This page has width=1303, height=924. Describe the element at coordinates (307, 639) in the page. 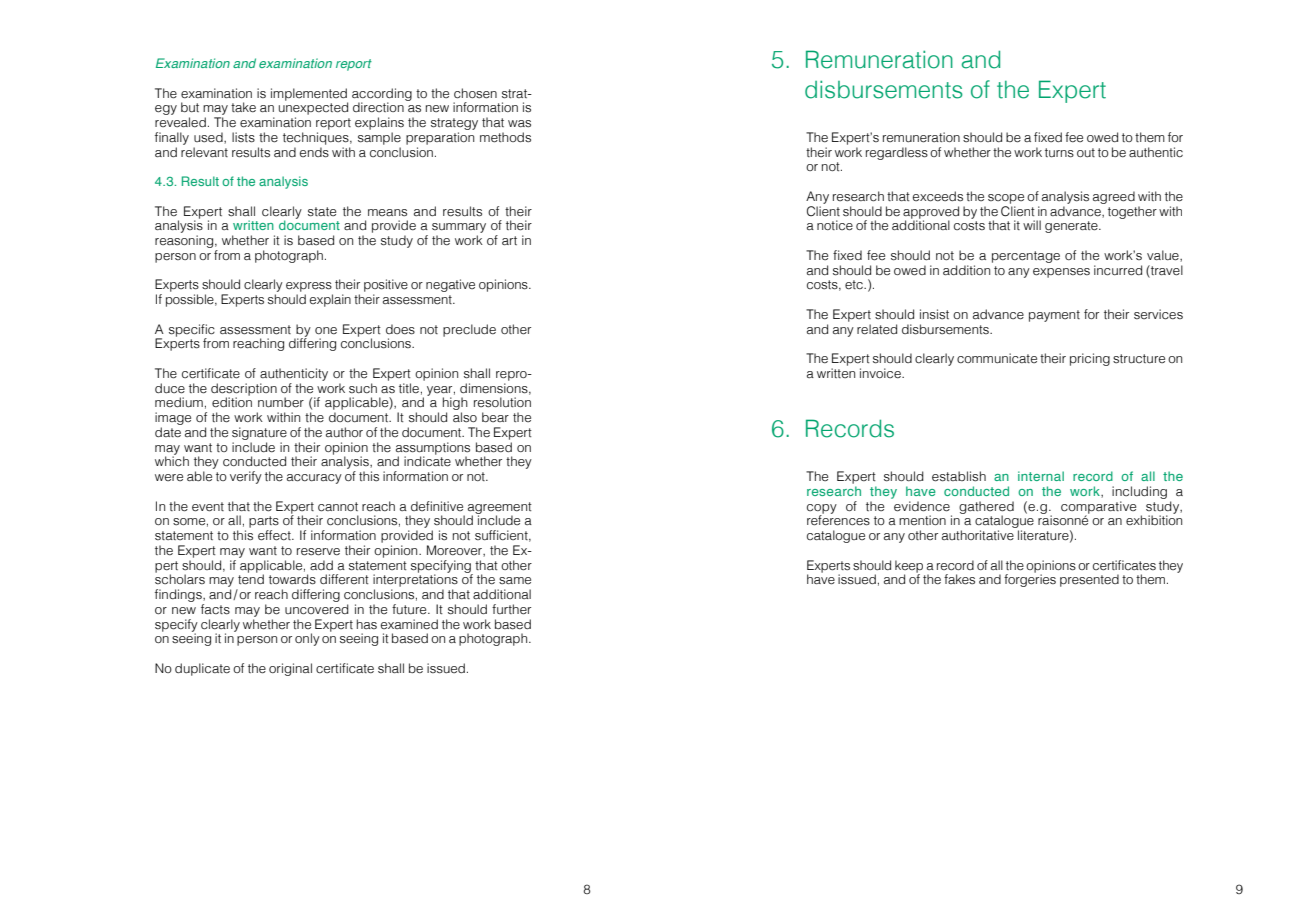

I see `only` at that location.
